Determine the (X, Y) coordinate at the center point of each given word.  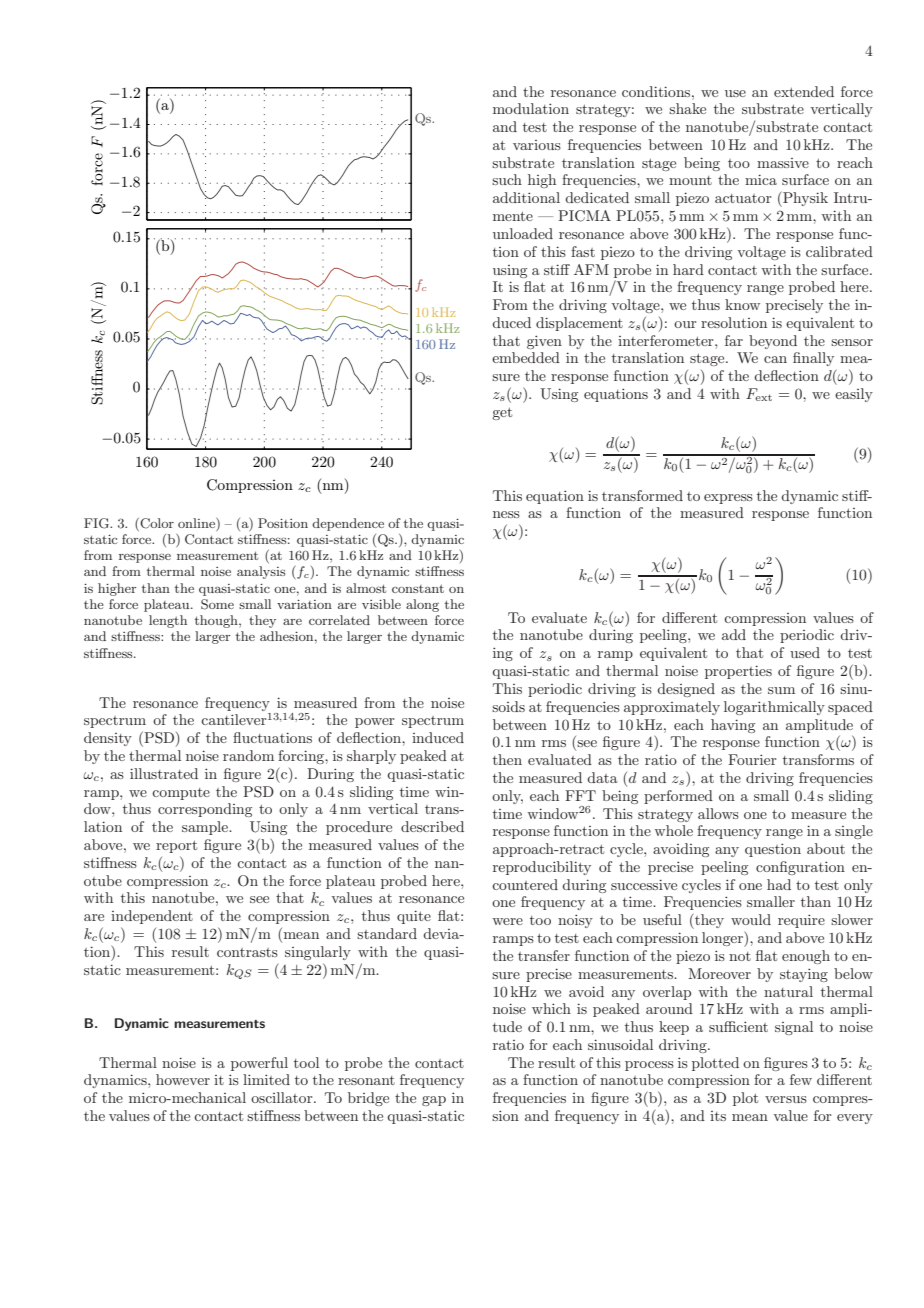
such (507, 179)
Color (156, 523)
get (502, 413)
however (183, 1079)
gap (434, 1101)
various (537, 145)
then (507, 759)
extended (804, 91)
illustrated (164, 773)
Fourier (752, 759)
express (728, 499)
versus (786, 1099)
